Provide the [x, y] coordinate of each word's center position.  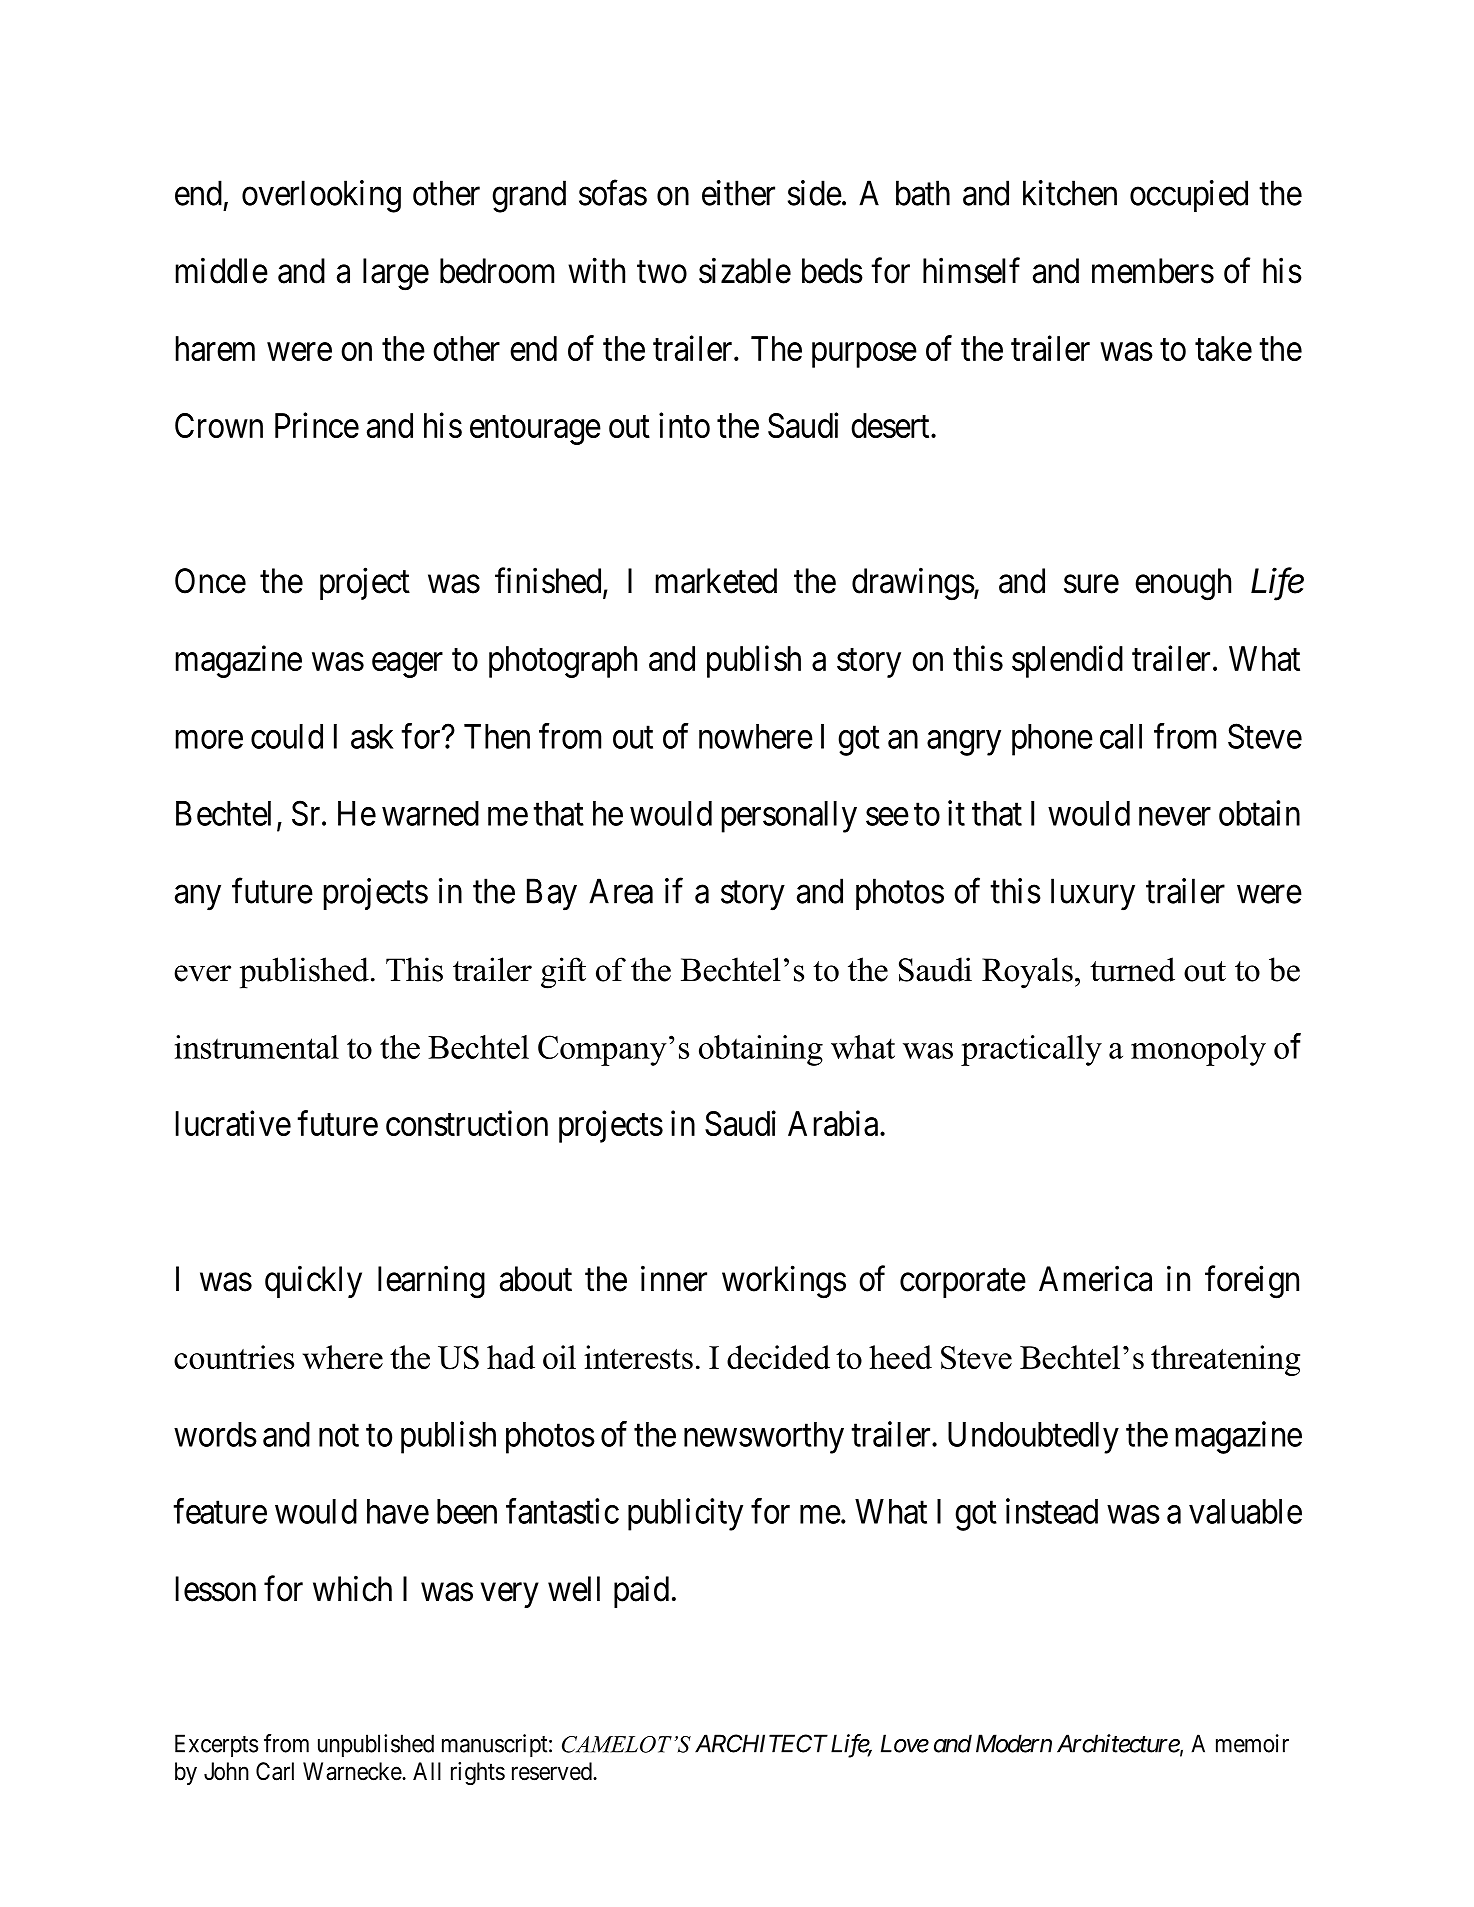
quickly [313, 1282]
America [1095, 1279]
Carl [275, 1771]
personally [789, 817]
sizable [745, 271]
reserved [553, 1771]
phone [1052, 740]
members [1153, 271]
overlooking [321, 196]
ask [372, 736]
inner [674, 1279]
